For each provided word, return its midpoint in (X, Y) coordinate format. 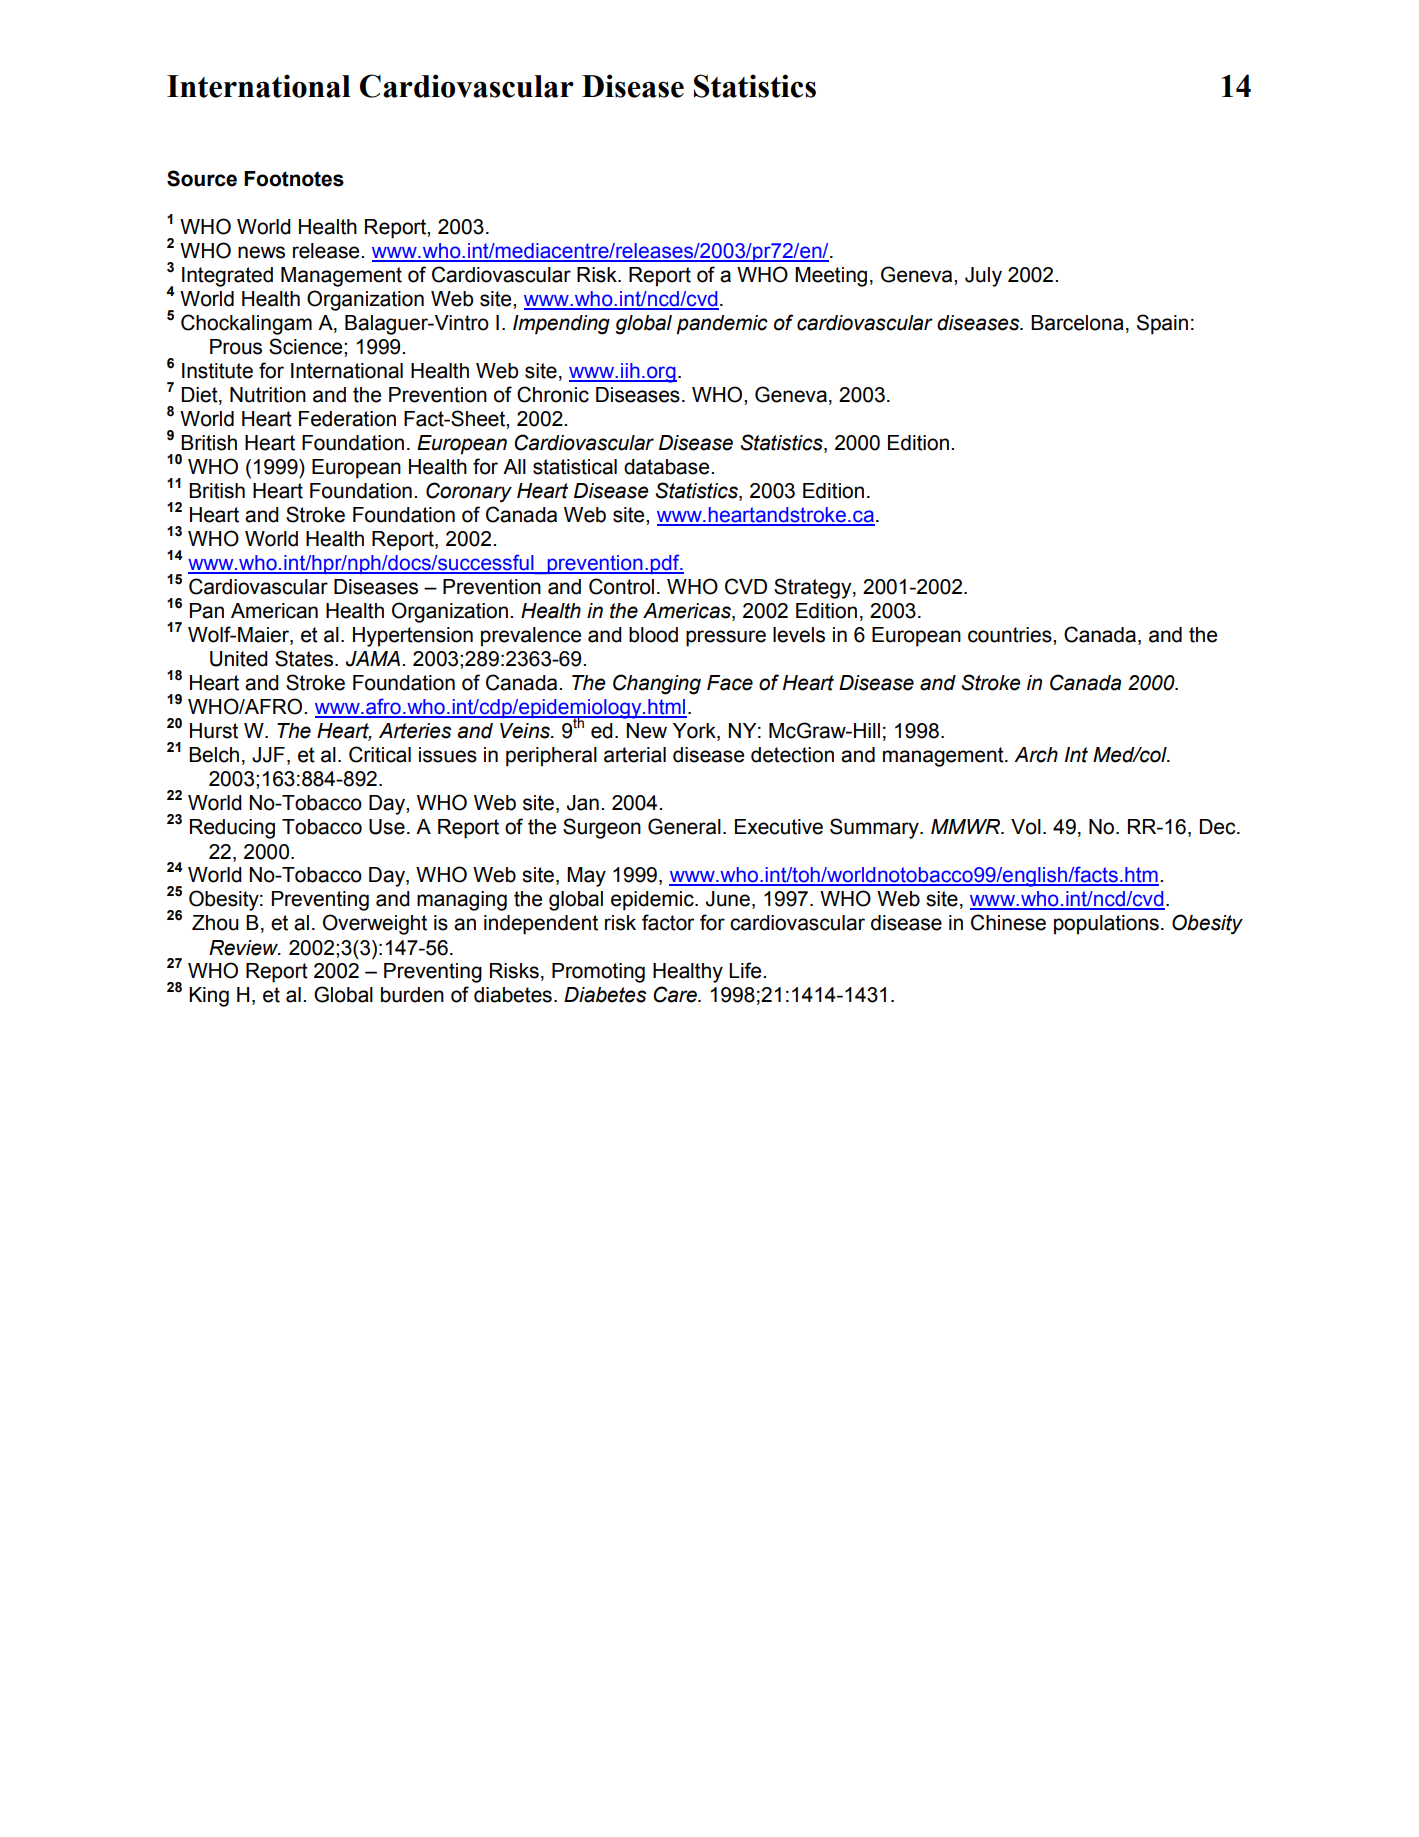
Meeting (831, 277)
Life (746, 970)
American (274, 611)
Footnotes (294, 179)
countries (1011, 635)
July (983, 277)
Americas (688, 612)
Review (245, 948)
